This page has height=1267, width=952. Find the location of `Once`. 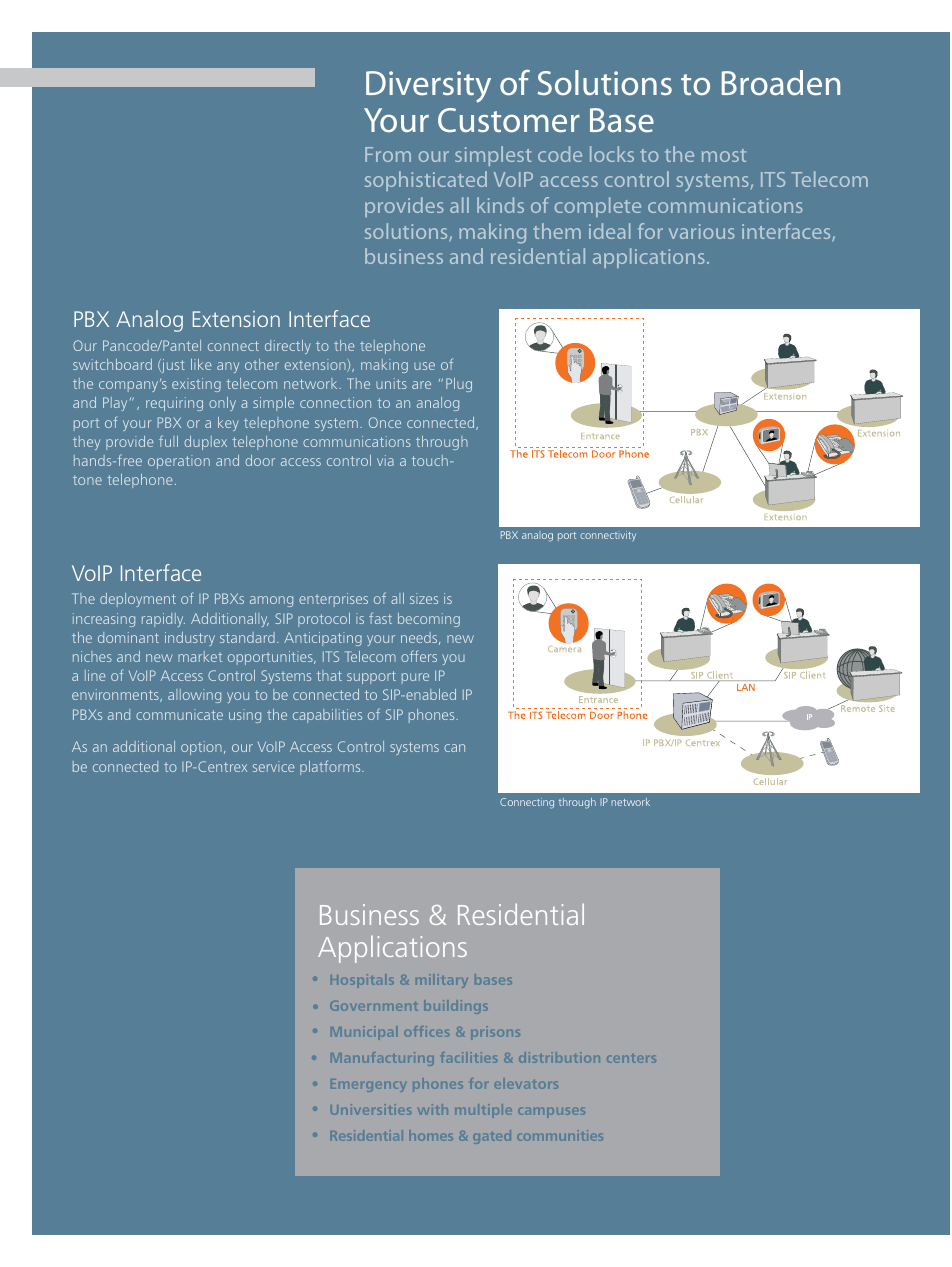

Once is located at coordinates (385, 422).
